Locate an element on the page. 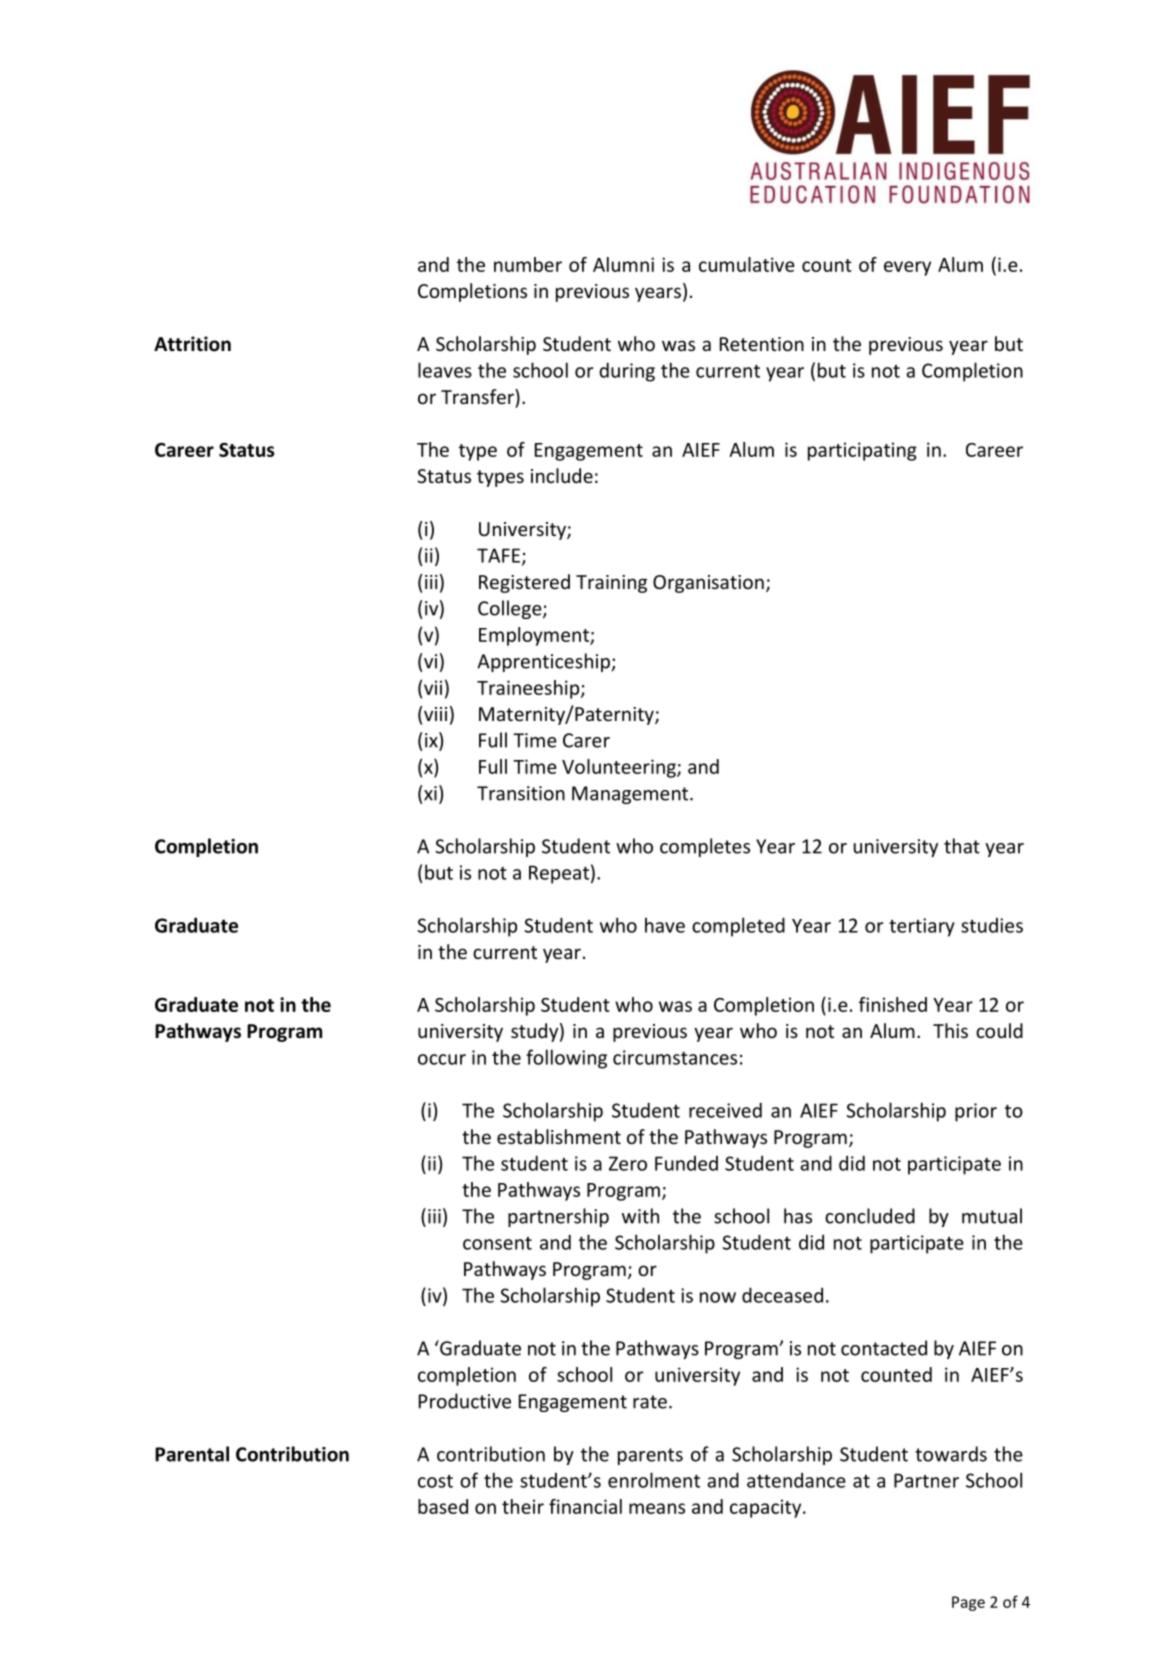 This document has height=1657, width=1172. tertiary is located at coordinates (922, 927).
